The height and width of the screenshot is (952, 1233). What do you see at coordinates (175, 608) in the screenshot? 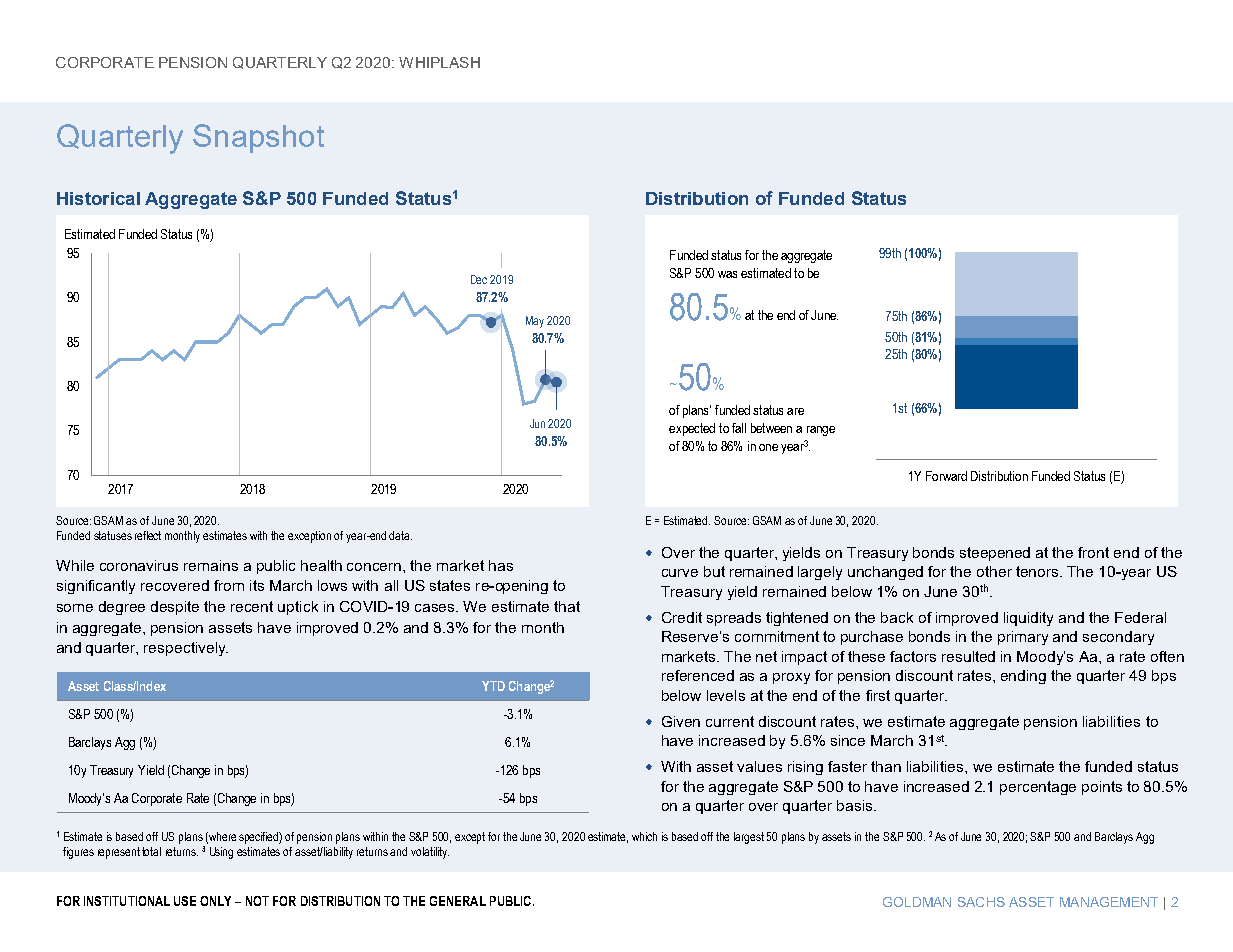
I see `despite` at bounding box center [175, 608].
